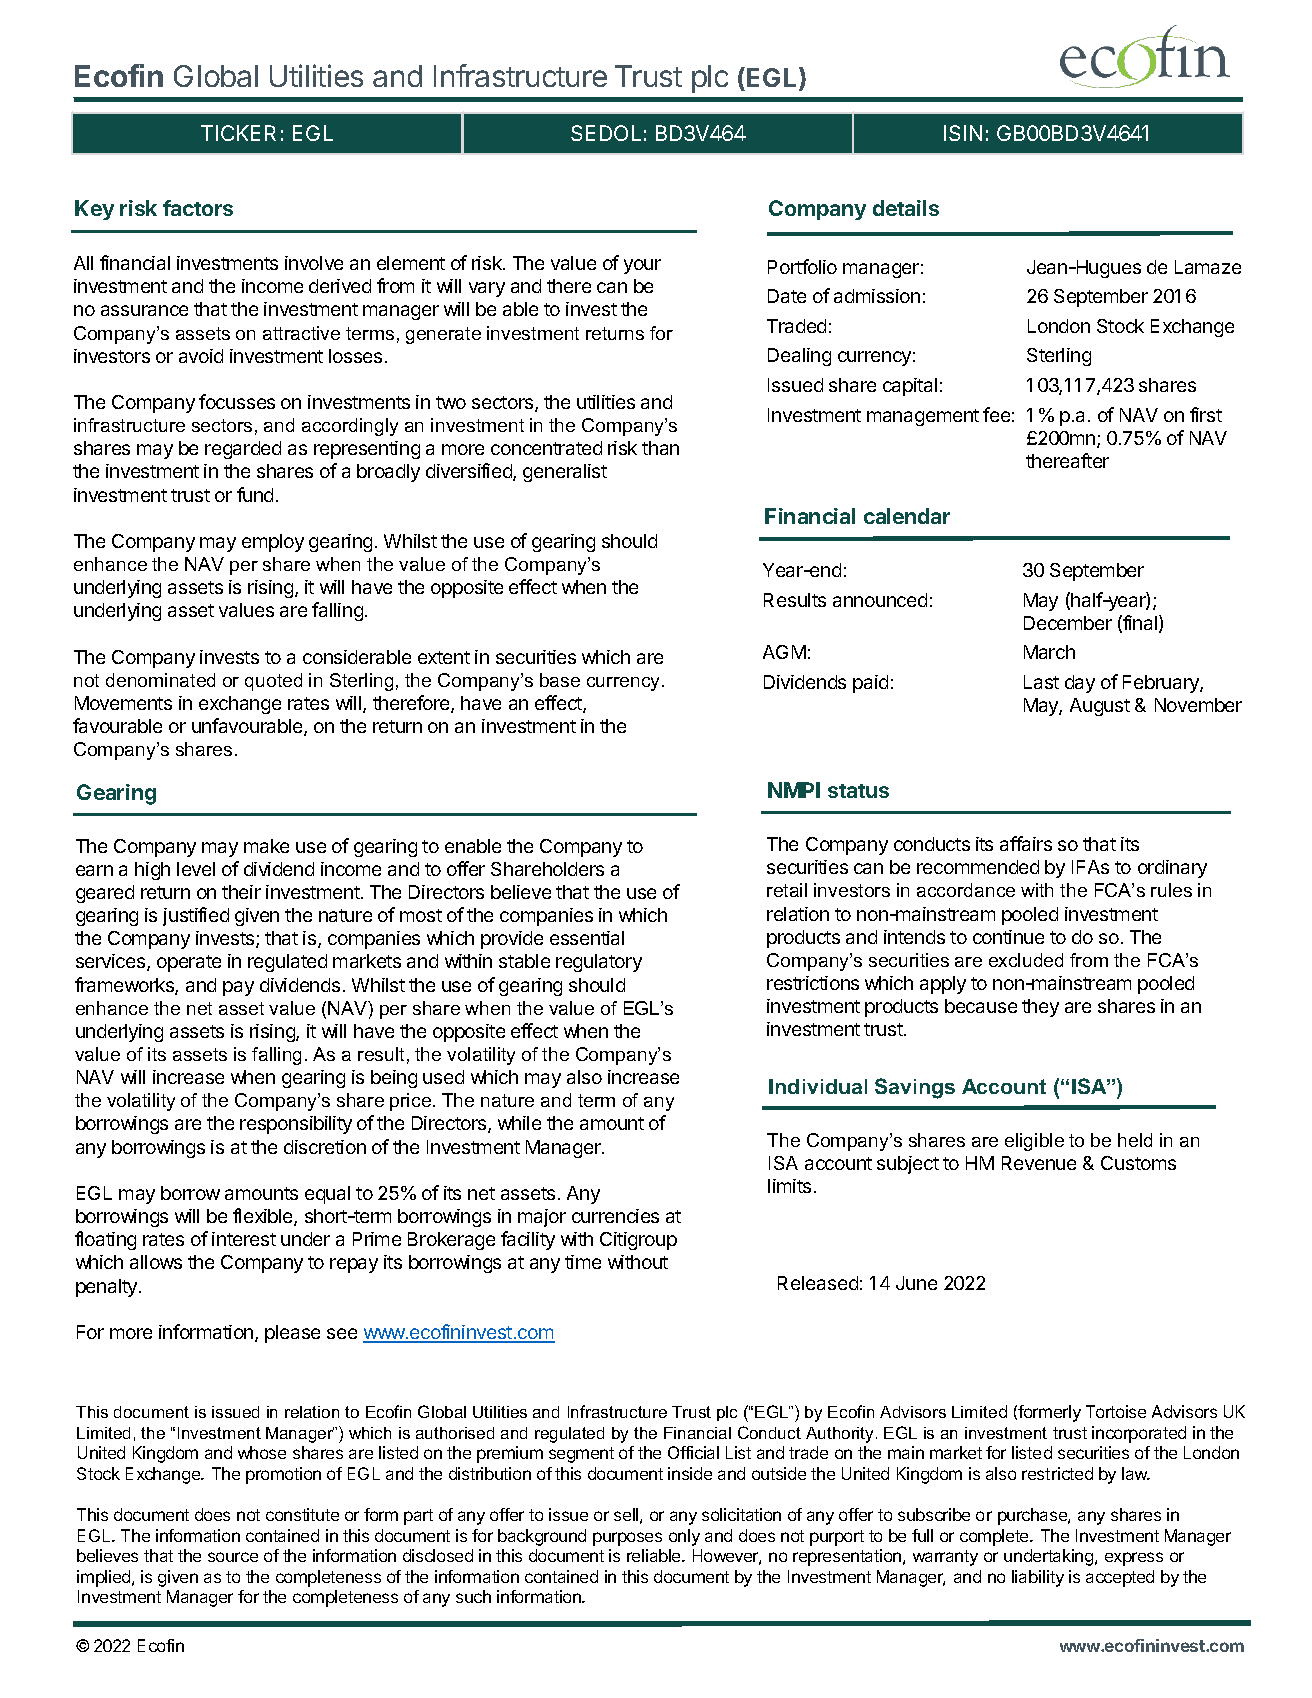 Image resolution: width=1312 pixels, height=1698 pixels. I want to click on source, so click(233, 1557).
